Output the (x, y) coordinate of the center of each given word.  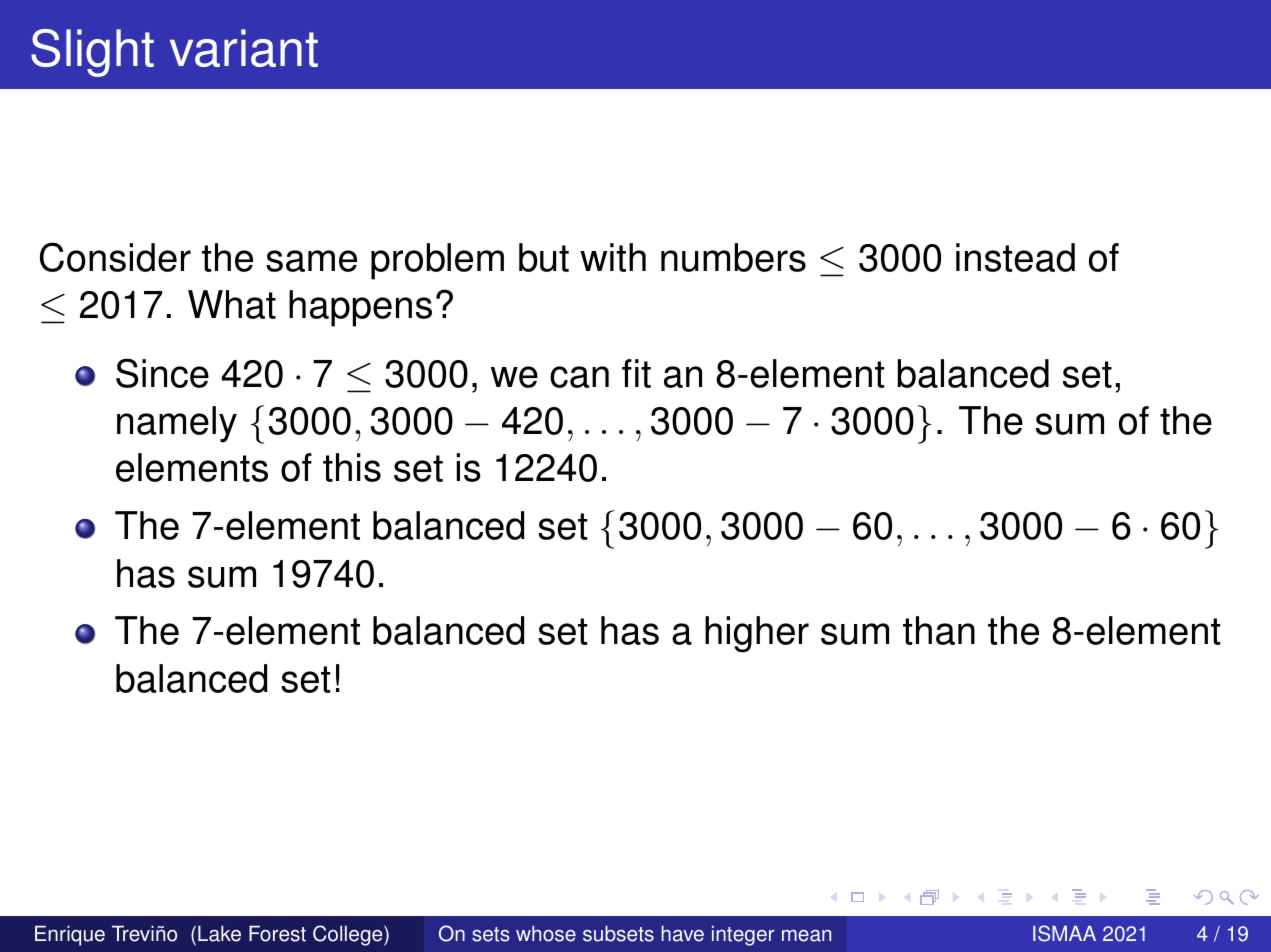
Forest (277, 933)
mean (806, 936)
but (544, 257)
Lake (219, 933)
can (579, 377)
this (352, 467)
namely (177, 424)
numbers (733, 257)
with (613, 257)
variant (244, 48)
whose (546, 934)
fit (636, 373)
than (939, 630)
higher (757, 634)
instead (1015, 257)
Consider (115, 257)
